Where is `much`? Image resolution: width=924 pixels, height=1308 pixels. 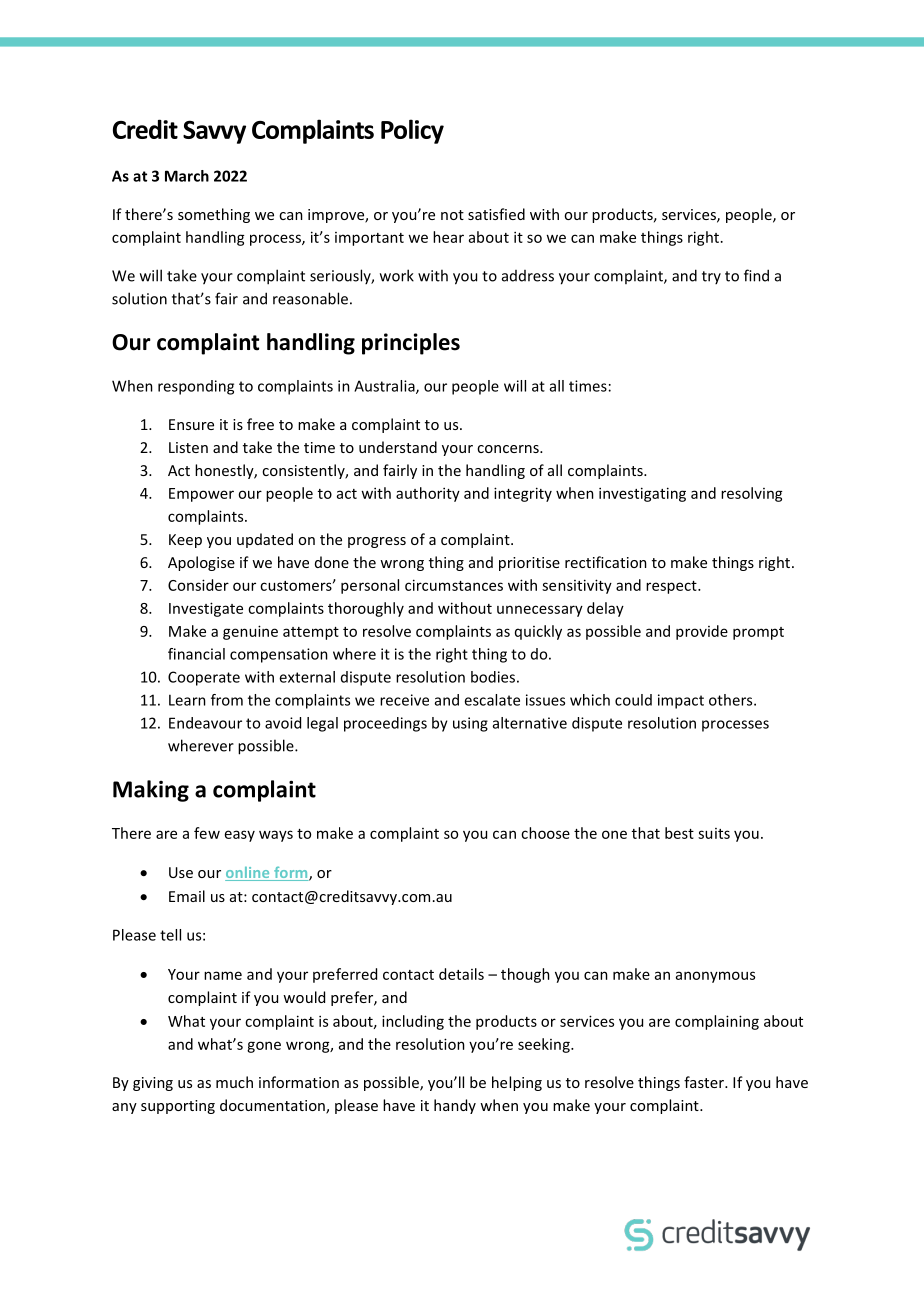
much is located at coordinates (234, 1082).
